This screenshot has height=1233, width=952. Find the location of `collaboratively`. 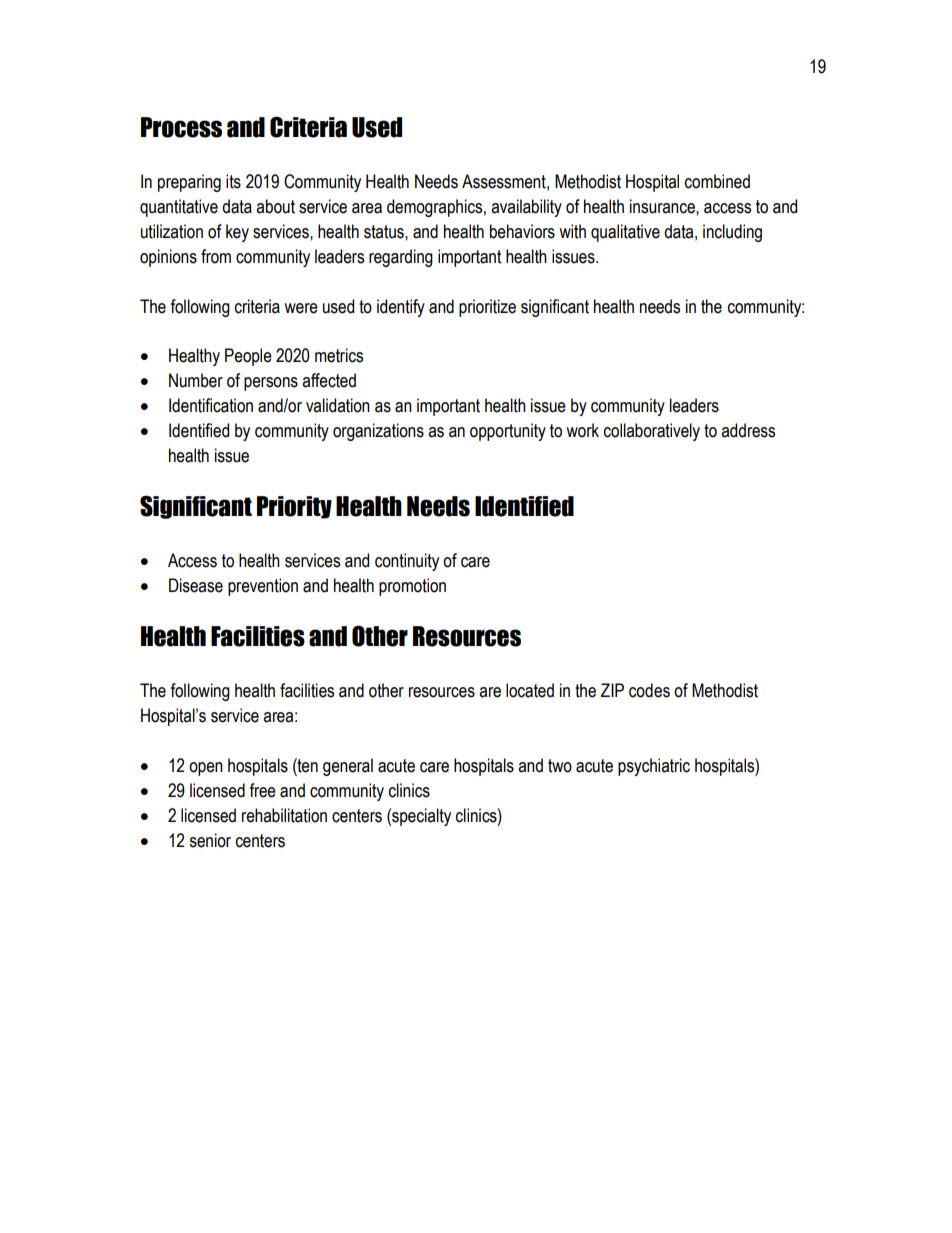

collaboratively is located at coordinates (652, 432).
